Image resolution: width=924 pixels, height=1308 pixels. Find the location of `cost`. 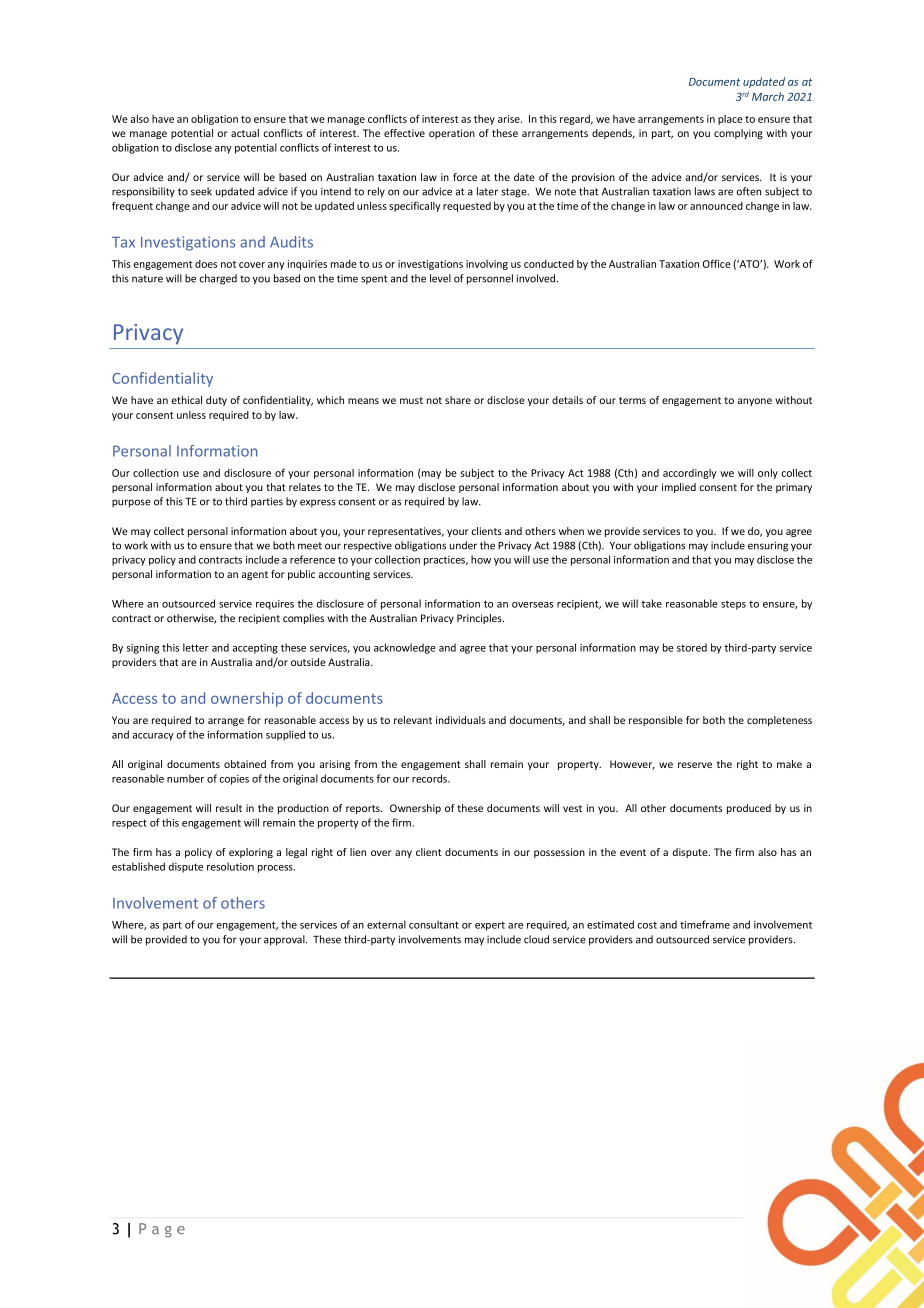

cost is located at coordinates (647, 925).
